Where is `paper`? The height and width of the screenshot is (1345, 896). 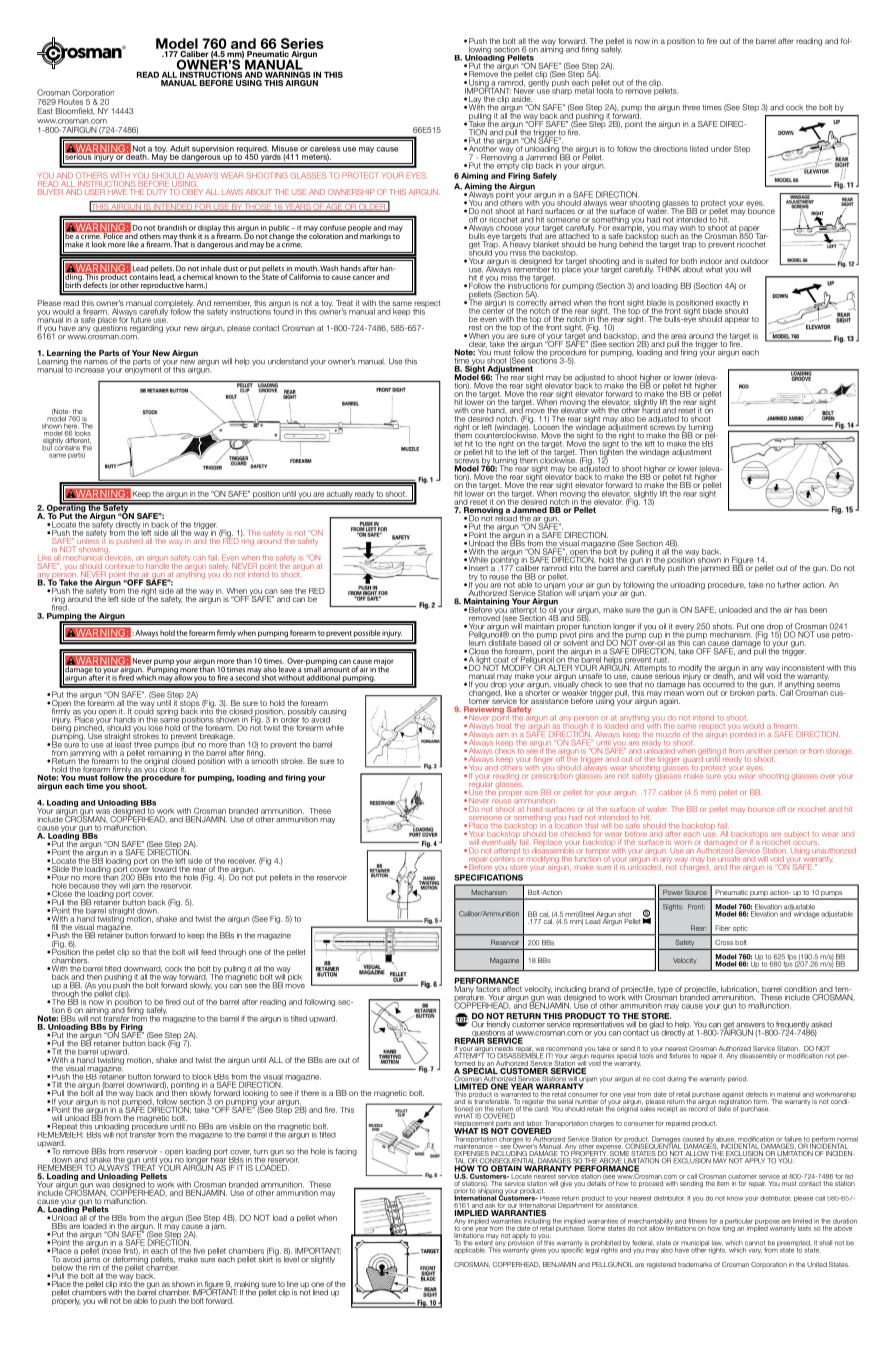
paper is located at coordinates (750, 230).
